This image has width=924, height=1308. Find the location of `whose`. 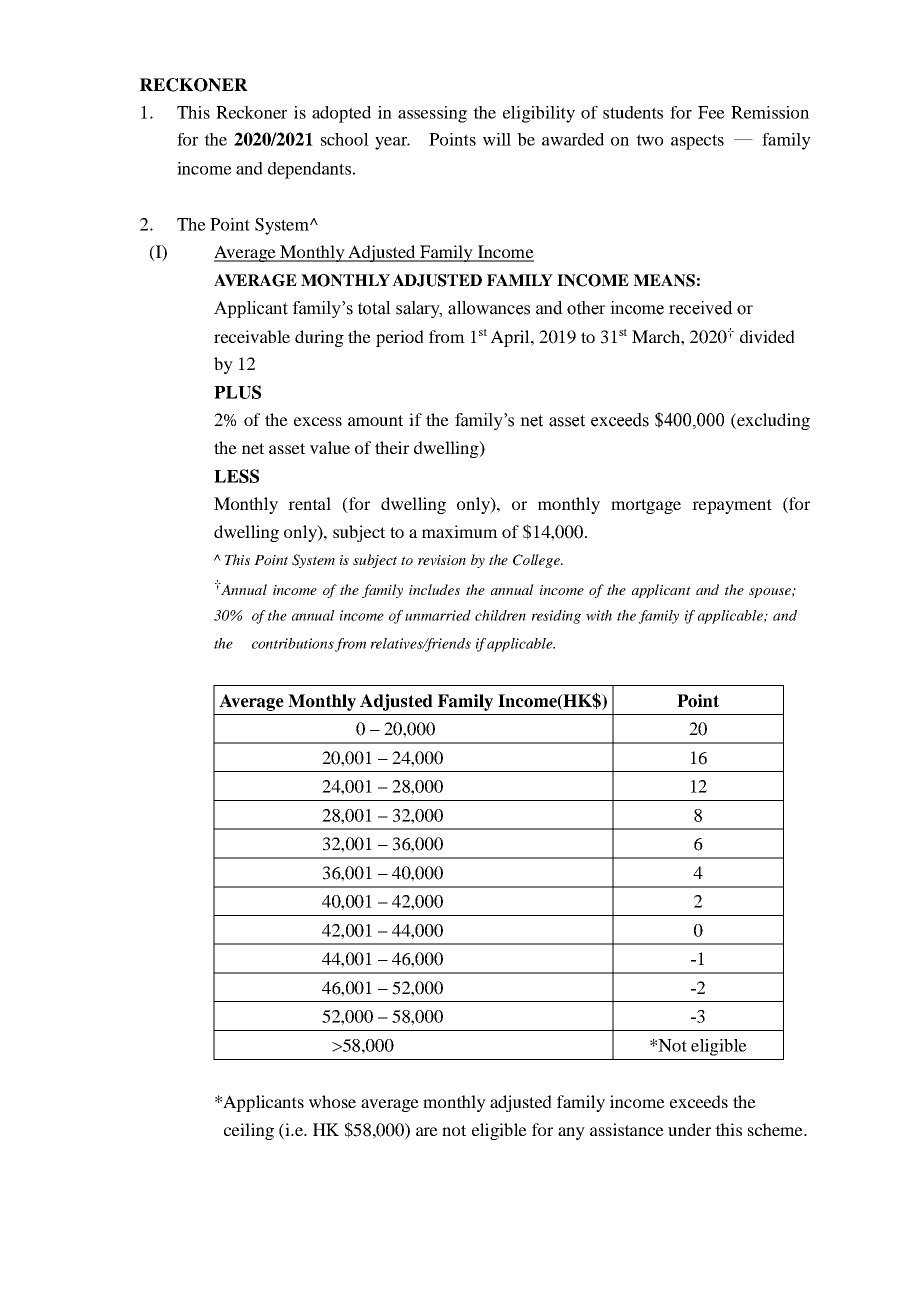

whose is located at coordinates (332, 1101).
